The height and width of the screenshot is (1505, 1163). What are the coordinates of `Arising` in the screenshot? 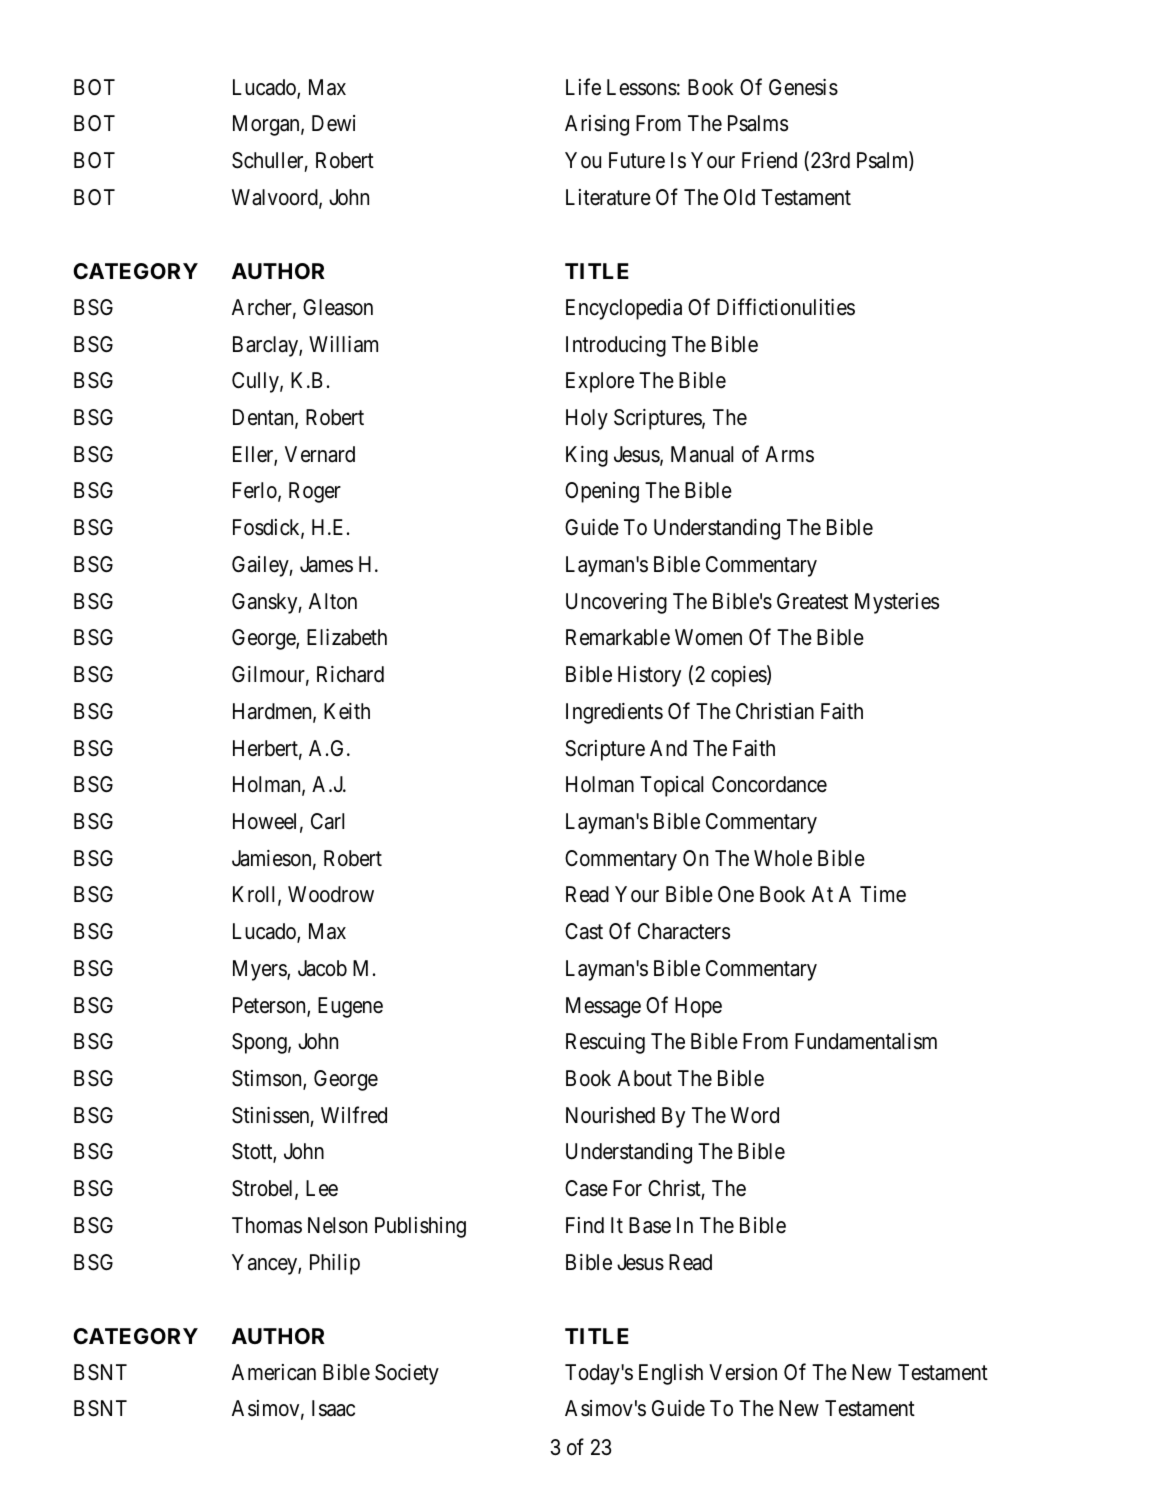 It's located at (597, 125).
